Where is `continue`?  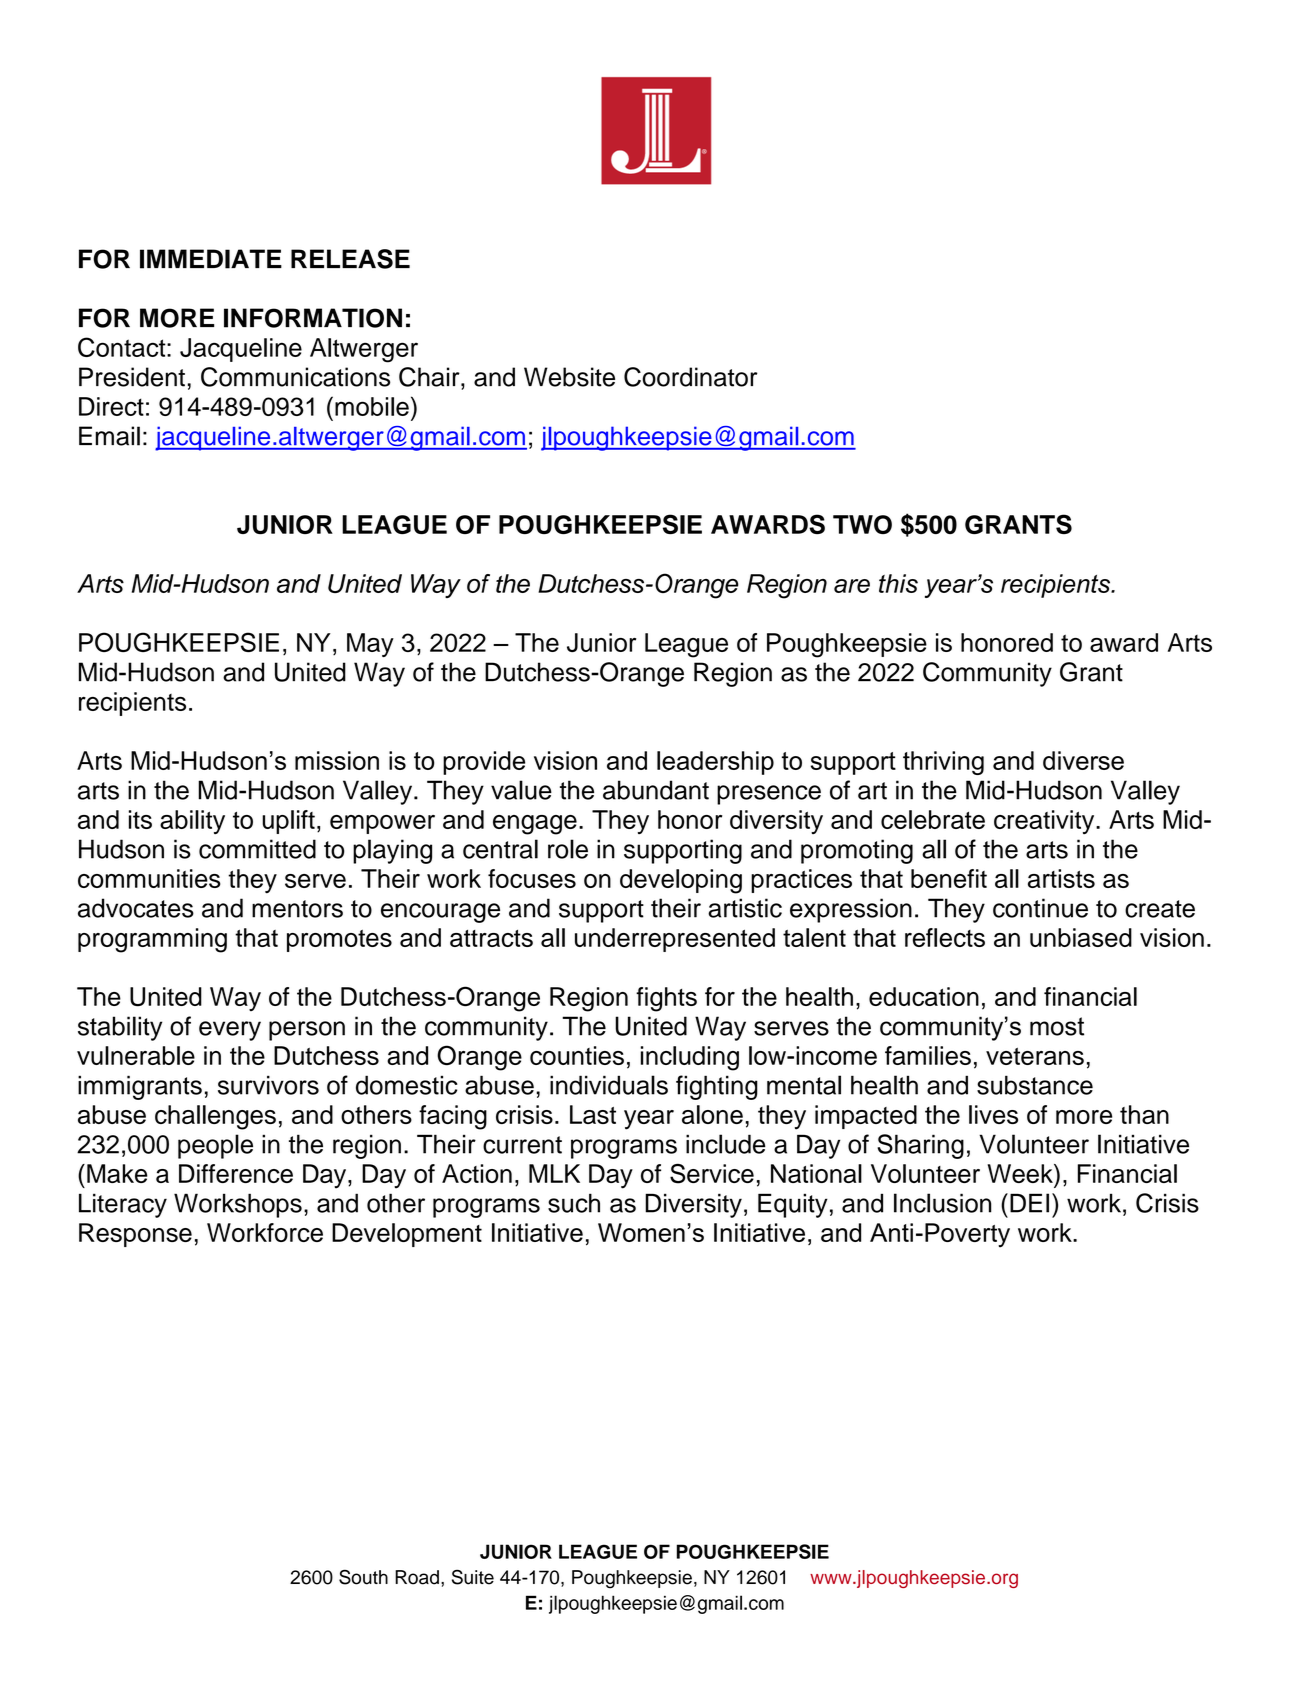
continue is located at coordinates (1040, 908).
